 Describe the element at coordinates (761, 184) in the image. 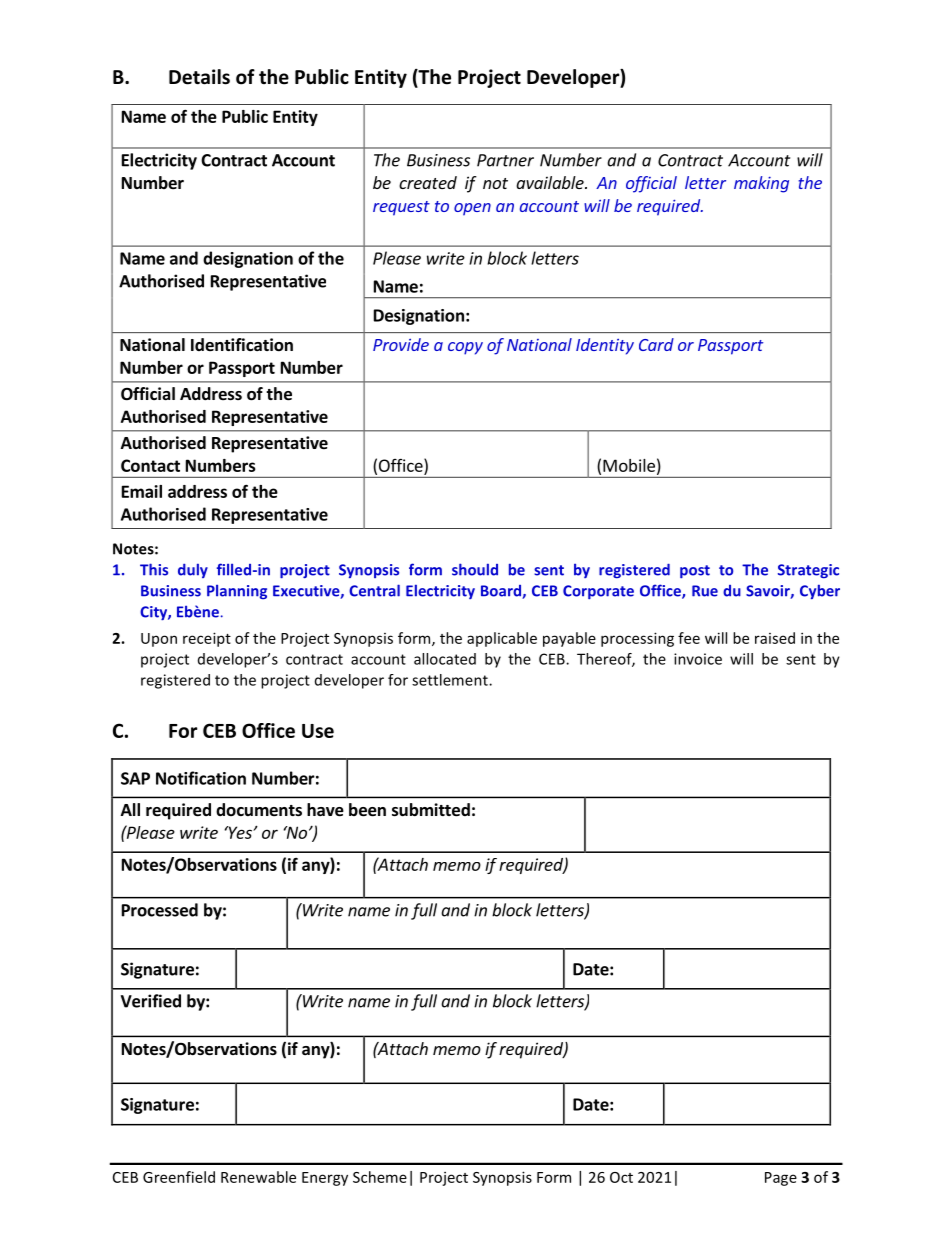

I see `making` at that location.
